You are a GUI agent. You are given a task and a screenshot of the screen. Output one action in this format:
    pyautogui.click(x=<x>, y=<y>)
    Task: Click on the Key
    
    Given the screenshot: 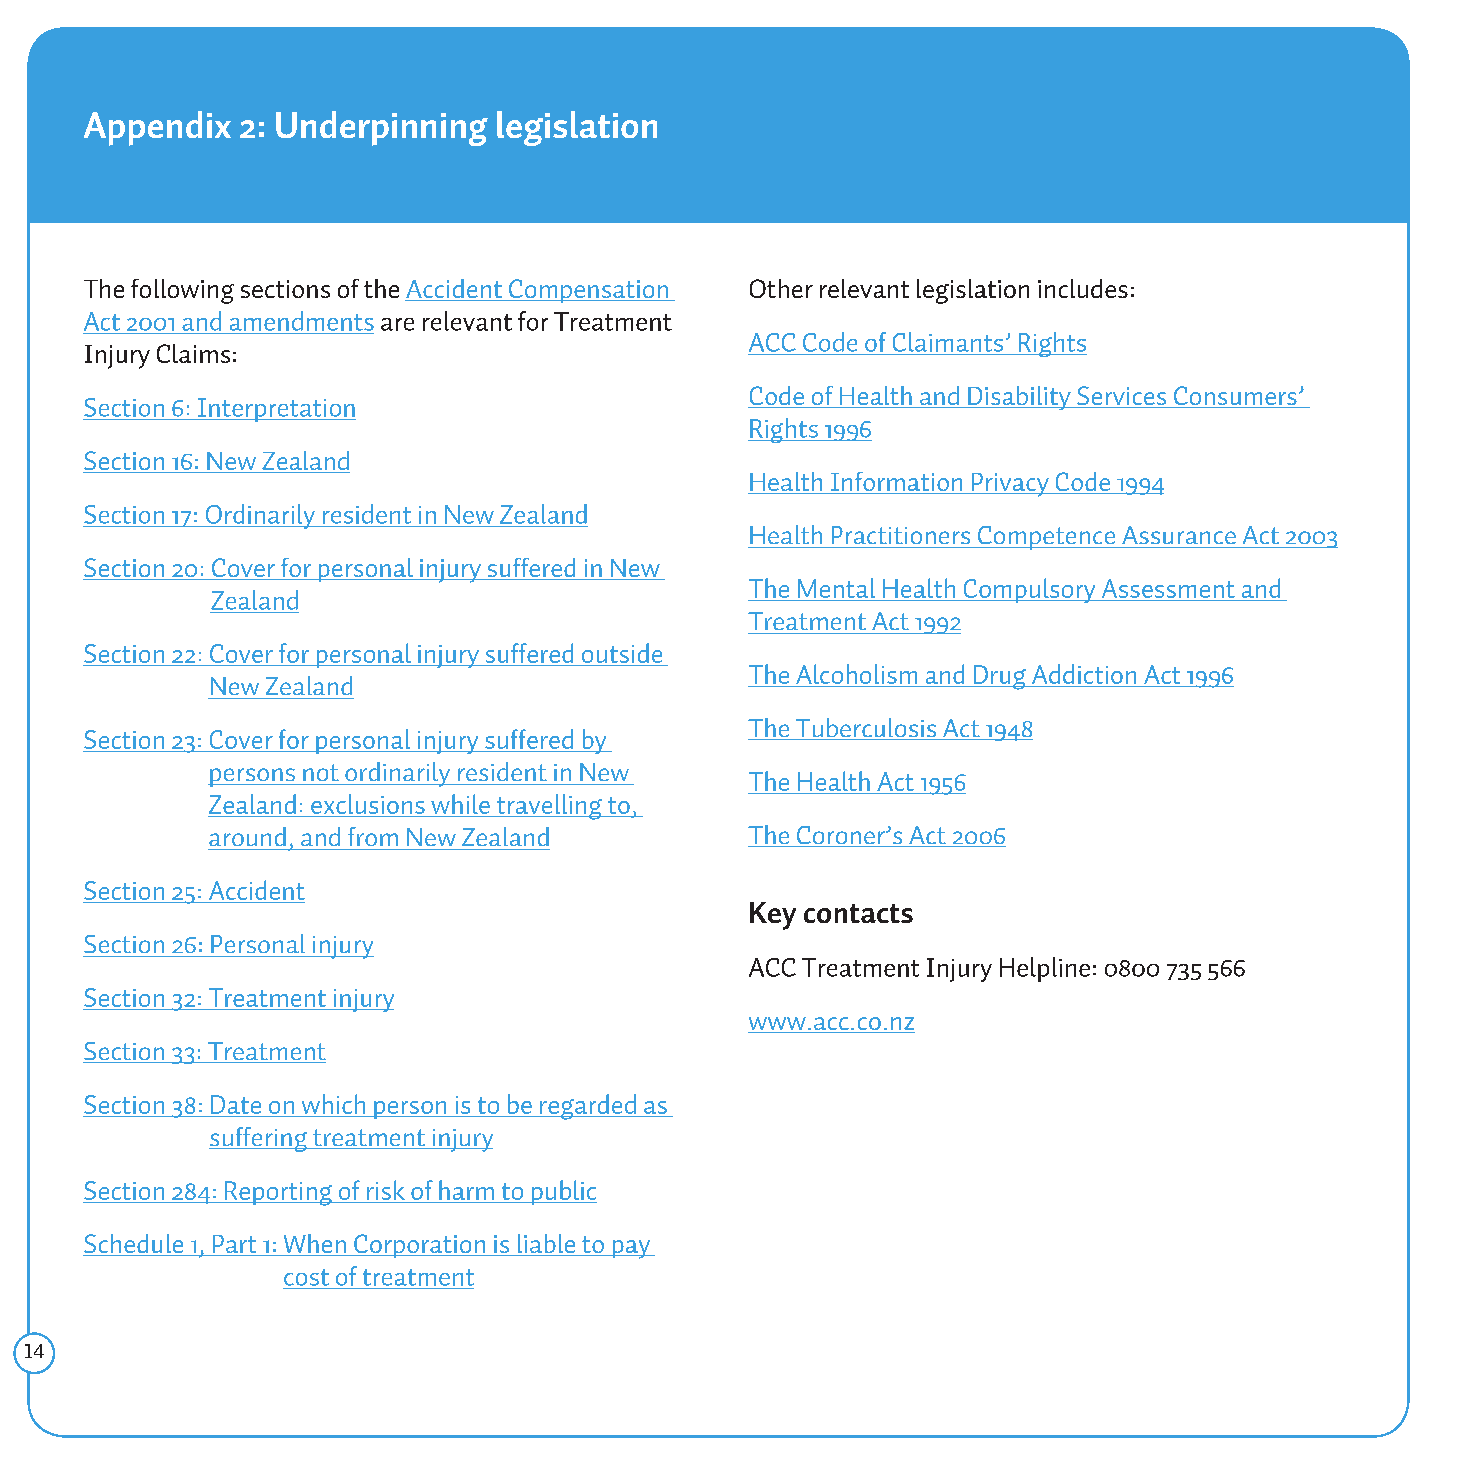 What is the action you would take?
    pyautogui.click(x=773, y=916)
